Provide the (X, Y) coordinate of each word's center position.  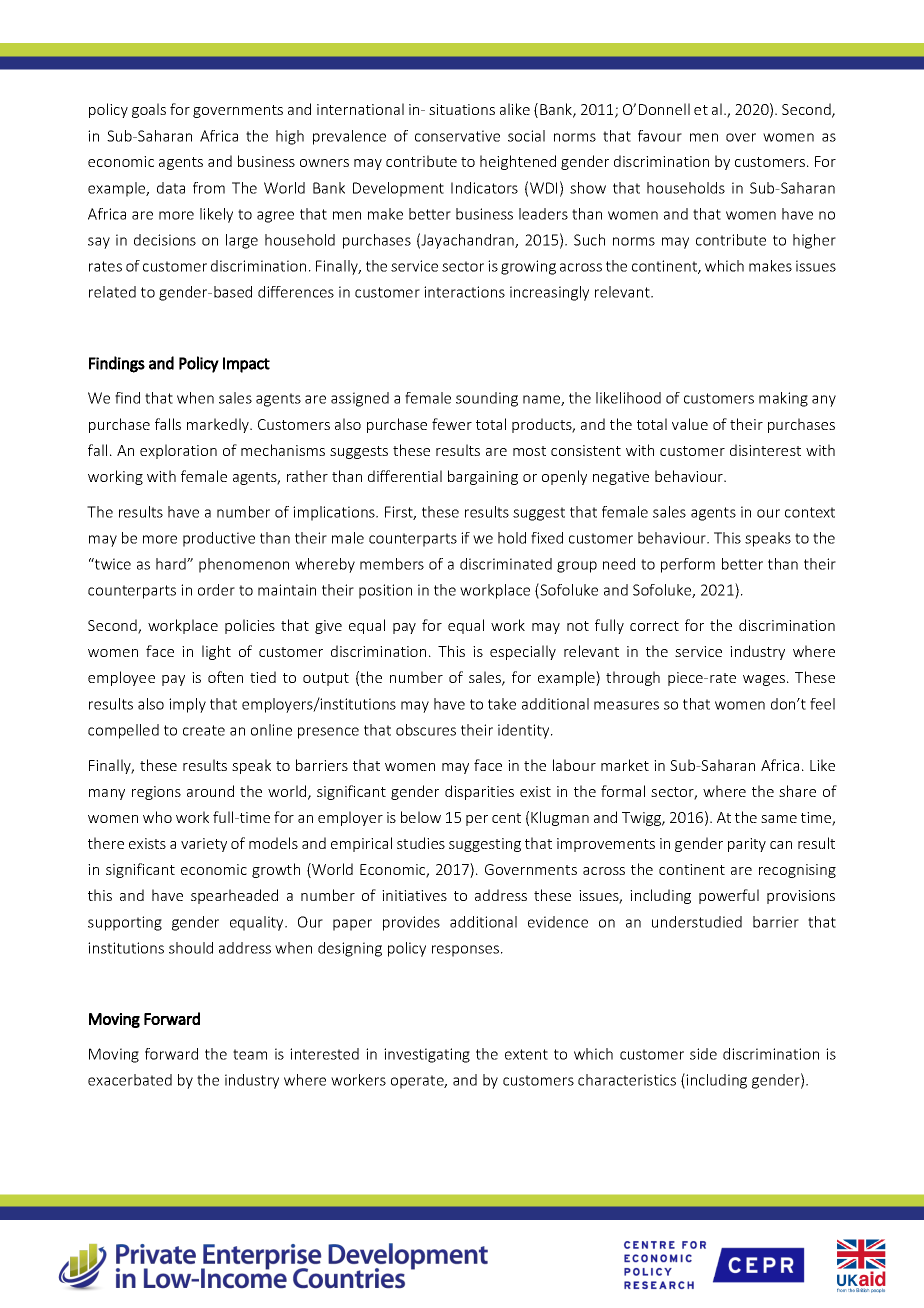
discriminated (506, 564)
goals (149, 110)
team (250, 1054)
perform (688, 565)
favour (660, 136)
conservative (457, 136)
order (216, 590)
